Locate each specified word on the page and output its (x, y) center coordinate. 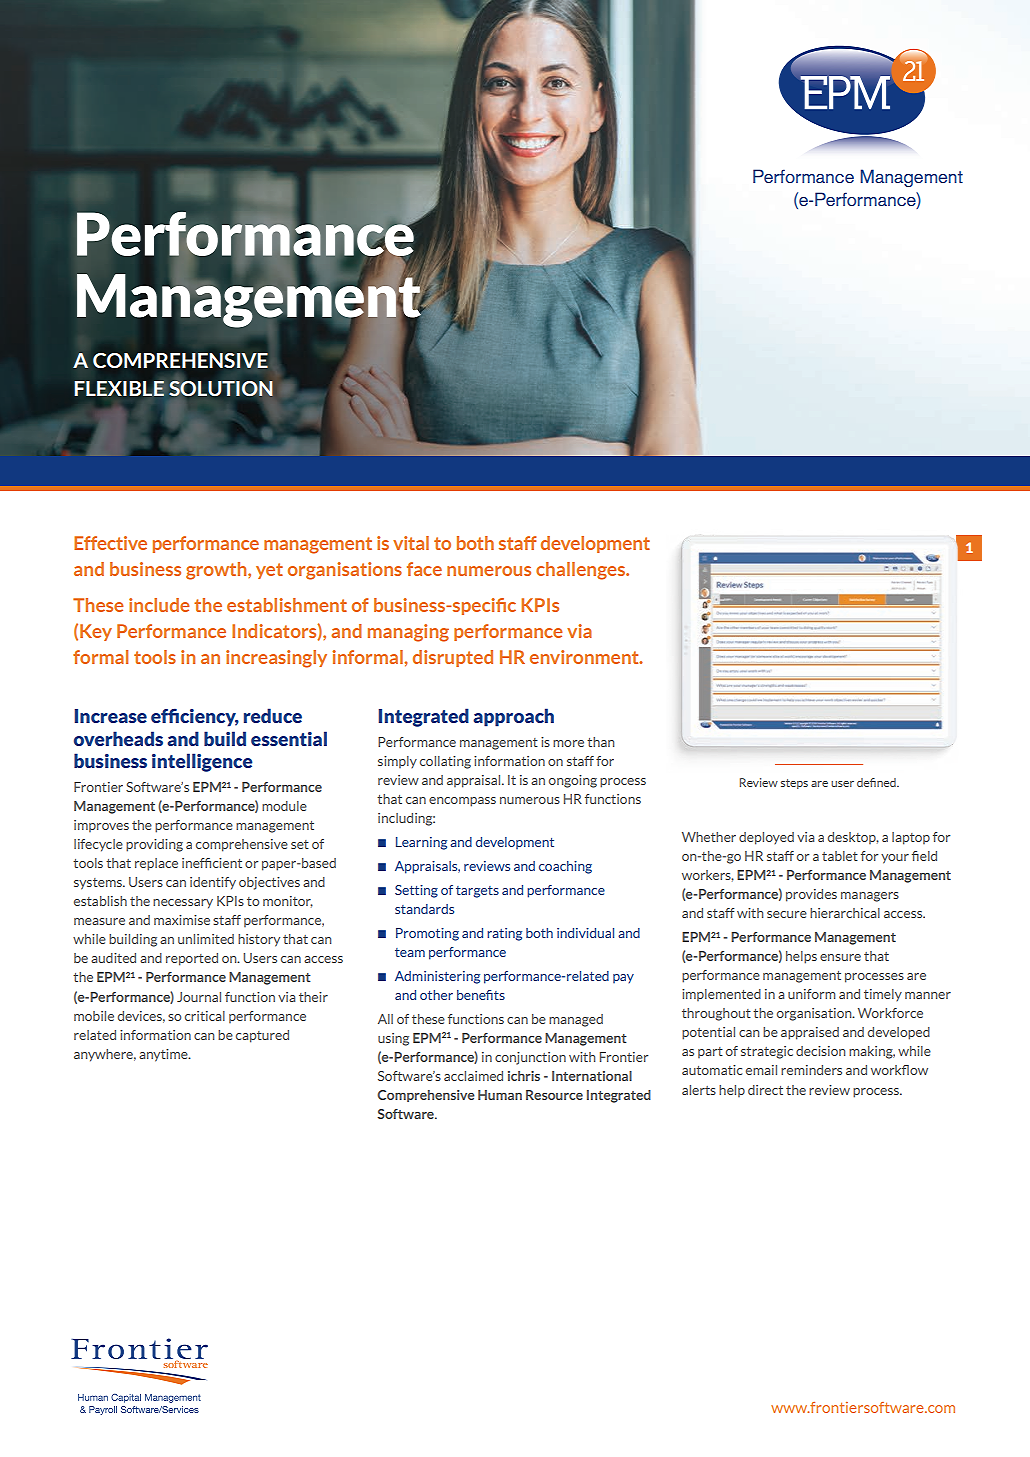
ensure (840, 957)
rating (504, 934)
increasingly (276, 659)
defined (877, 782)
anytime (164, 1055)
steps (794, 784)
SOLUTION (221, 388)
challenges (582, 571)
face (424, 569)
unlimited (206, 939)
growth (217, 571)
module (284, 806)
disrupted (453, 658)
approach (513, 717)
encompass (462, 802)
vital (411, 543)
